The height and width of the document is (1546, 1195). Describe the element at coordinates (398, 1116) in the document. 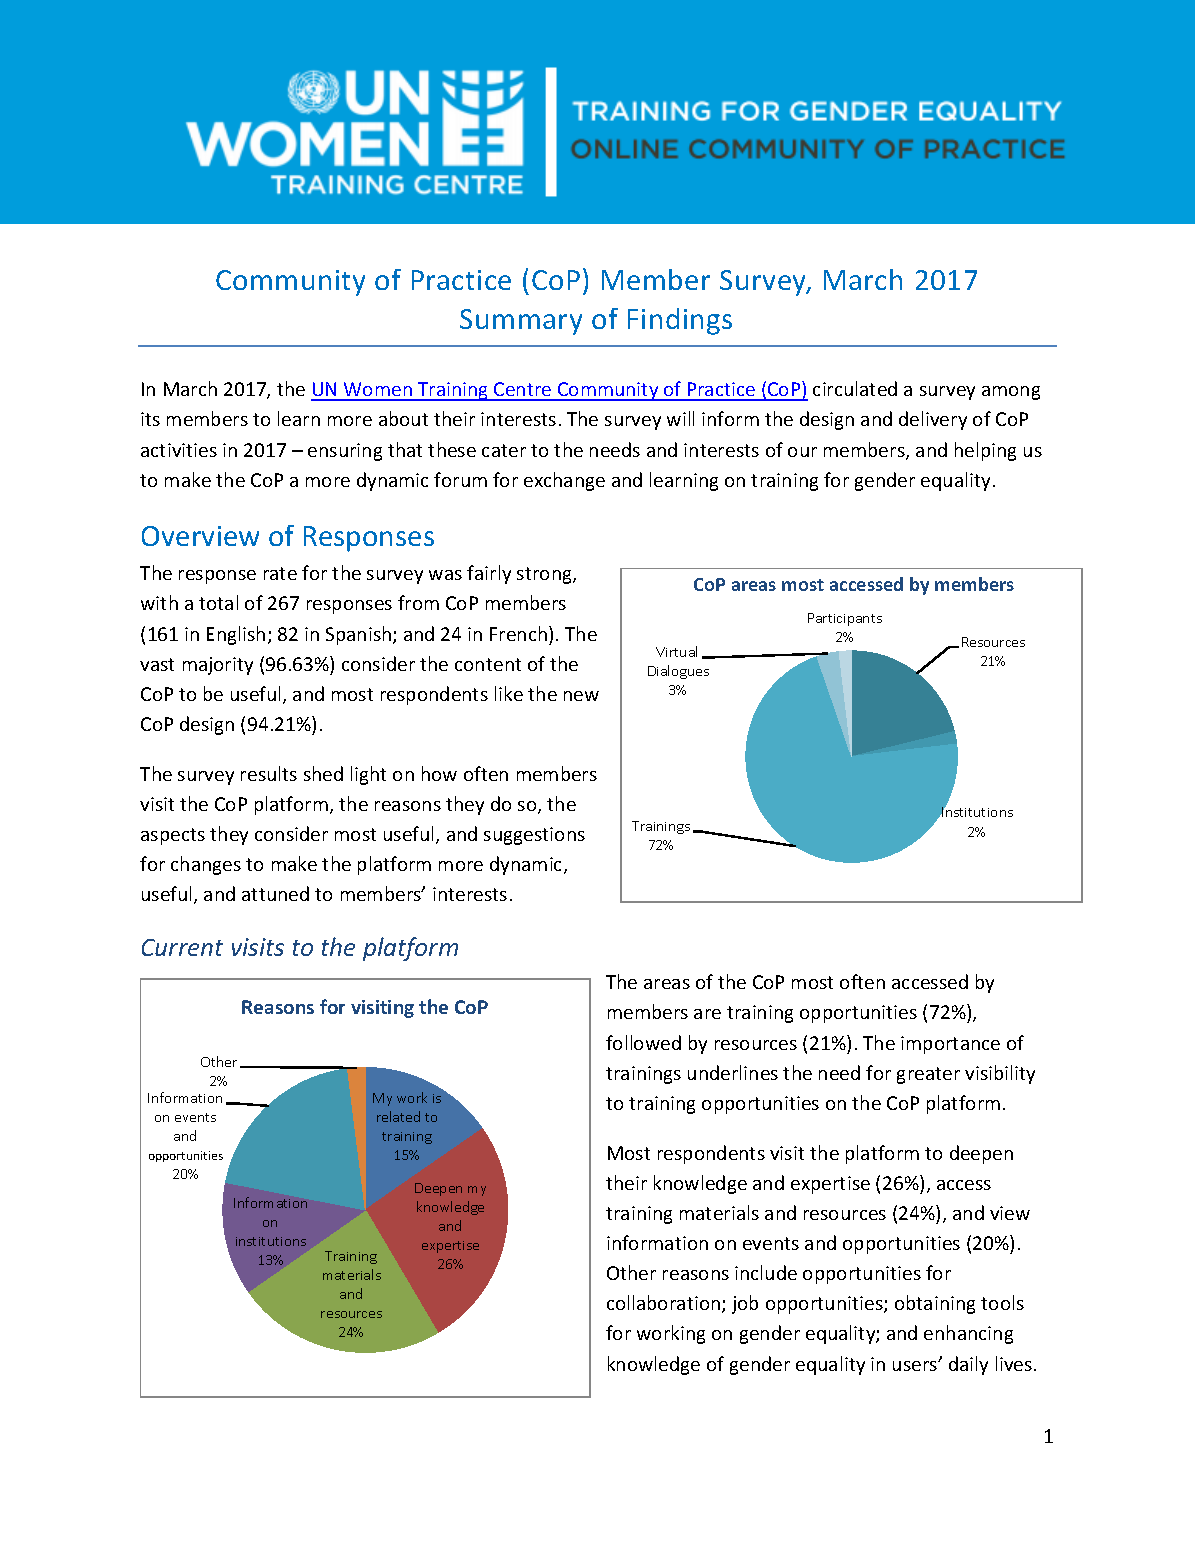

I see `related` at that location.
